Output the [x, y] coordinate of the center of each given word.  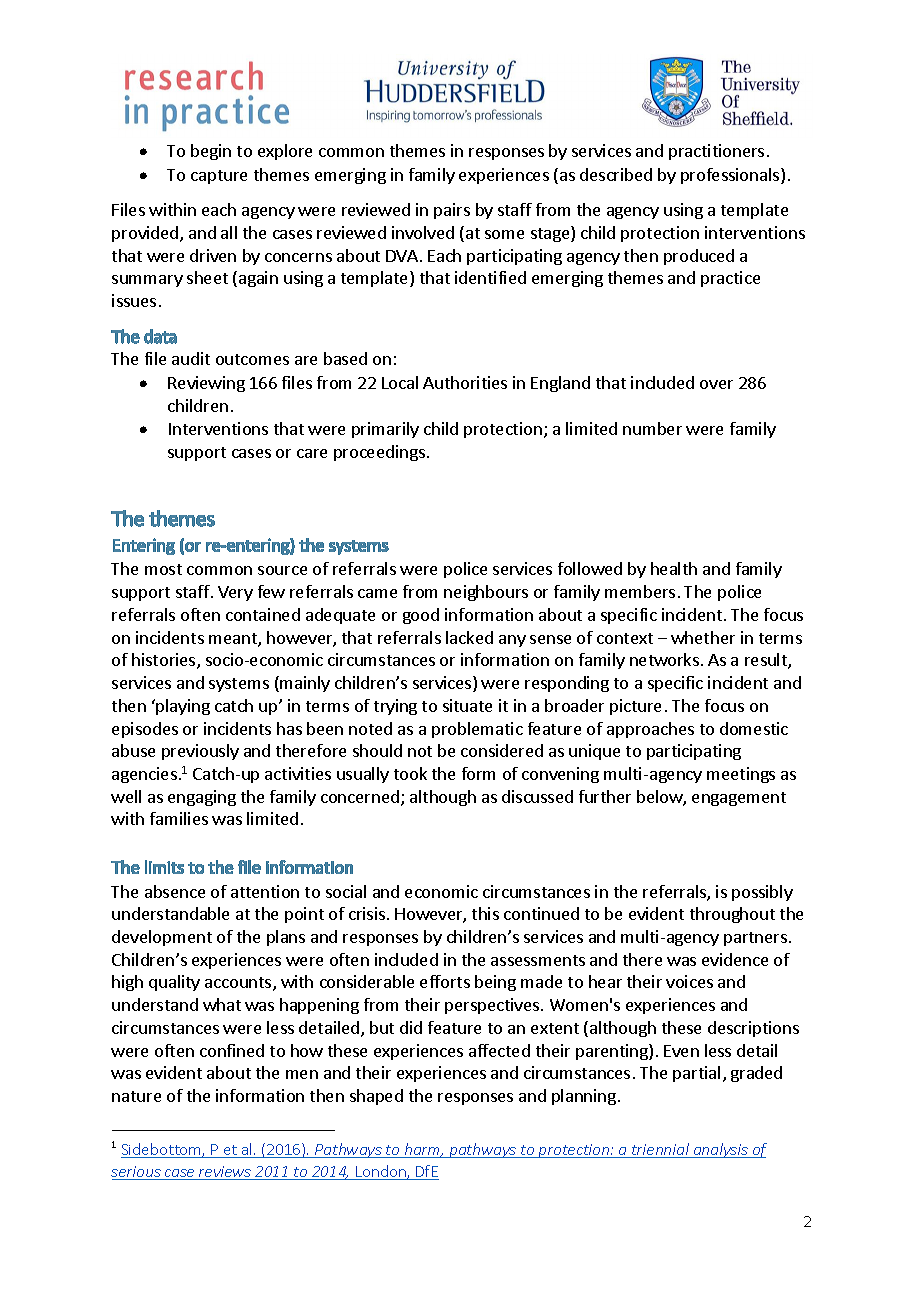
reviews [225, 1173]
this [485, 913]
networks [664, 659]
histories [165, 661]
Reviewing [206, 384]
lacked [469, 637]
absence [175, 891]
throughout [732, 915]
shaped [376, 1097]
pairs [452, 211]
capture [219, 177]
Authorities [465, 382]
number [652, 428]
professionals [731, 176]
